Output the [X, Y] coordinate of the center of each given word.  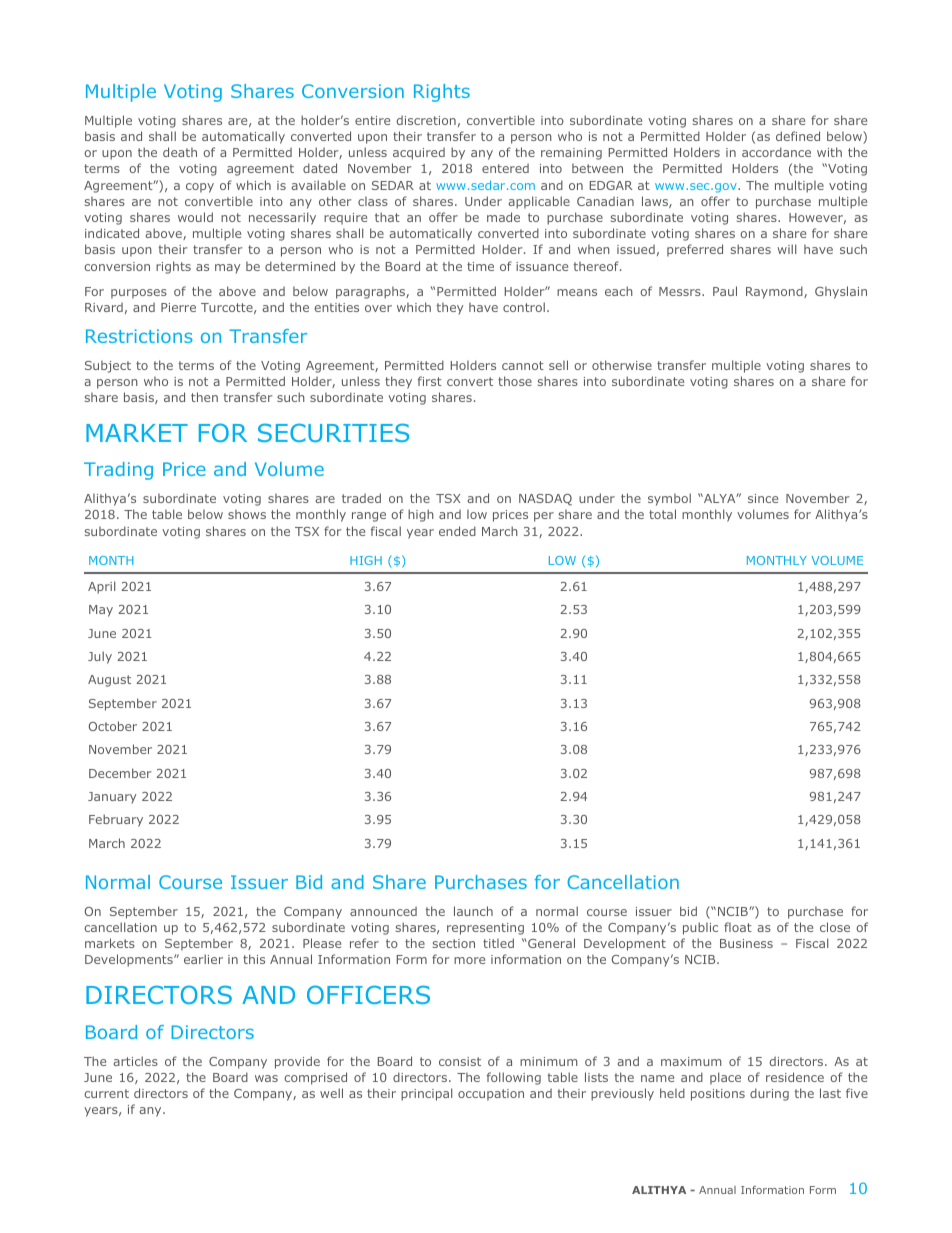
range [369, 517]
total [662, 514]
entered [505, 168]
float [738, 927]
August [109, 681]
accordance [776, 152]
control [524, 307]
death [180, 152]
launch [473, 911]
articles [135, 1061]
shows [247, 514]
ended [457, 531]
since [763, 498]
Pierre [178, 307]
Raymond [775, 292]
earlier [203, 959]
